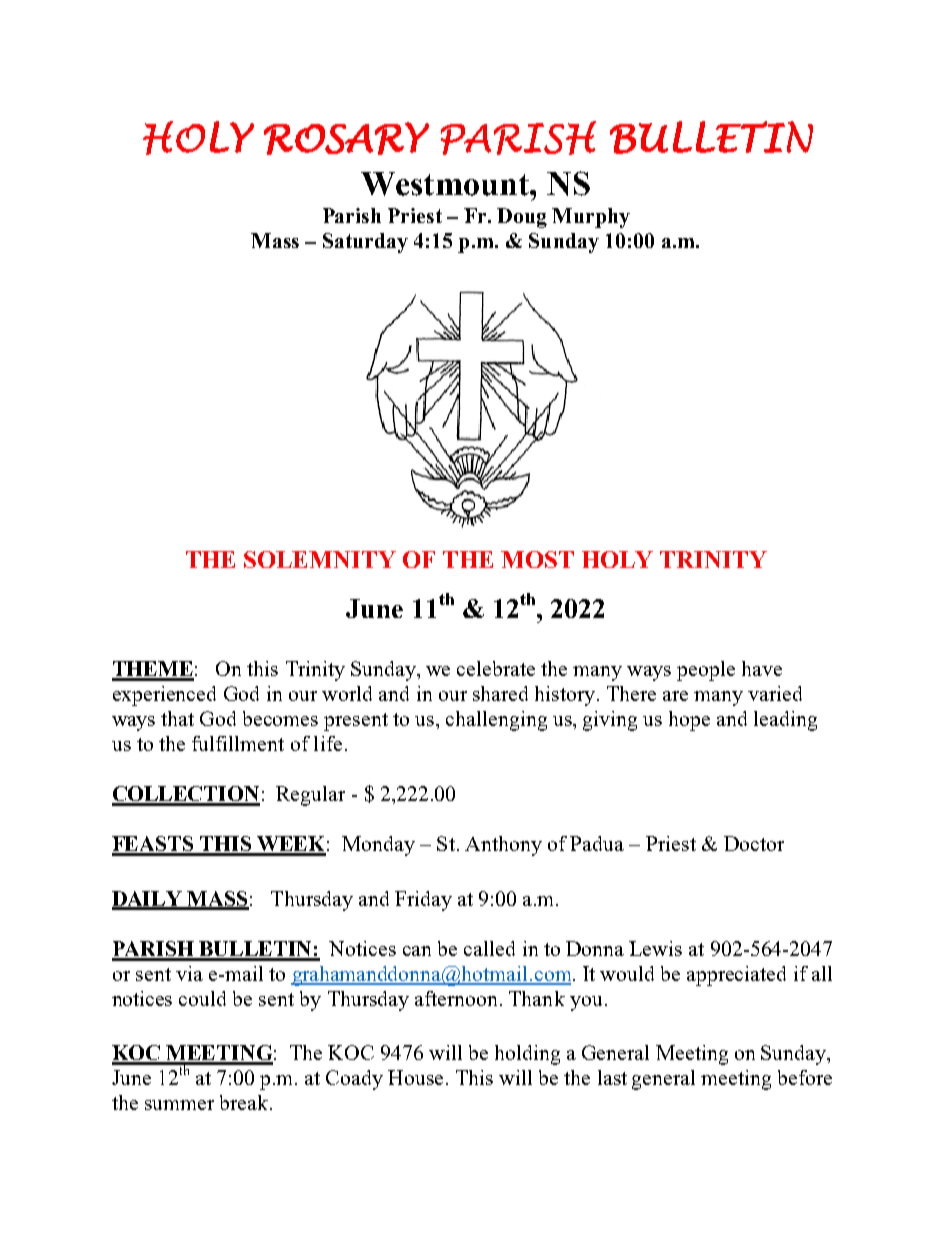 The width and height of the image is (952, 1233). What do you see at coordinates (805, 1077) in the image?
I see `before` at bounding box center [805, 1077].
